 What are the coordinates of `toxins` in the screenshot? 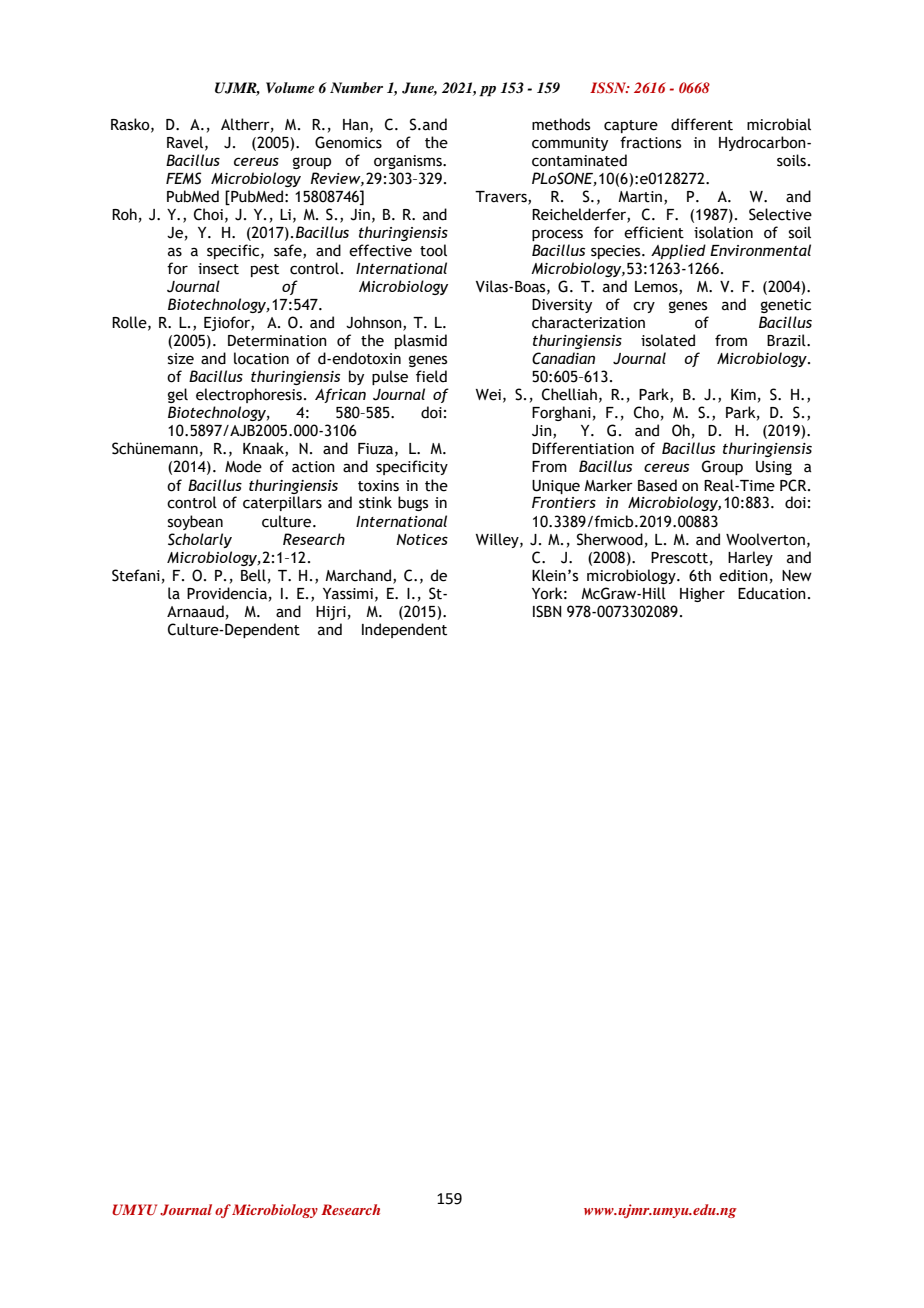 It's located at (378, 486).
